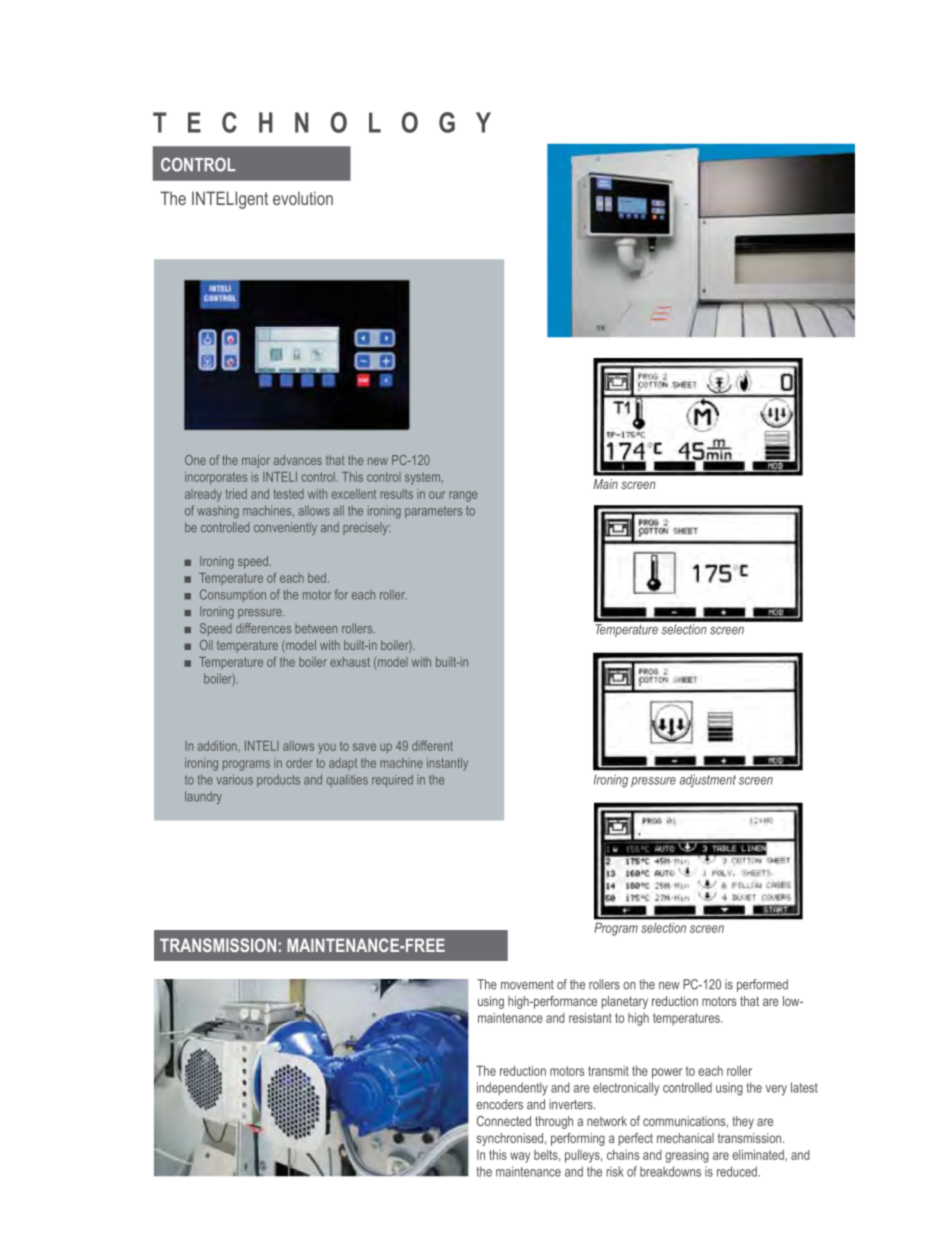  I want to click on our, so click(437, 495).
